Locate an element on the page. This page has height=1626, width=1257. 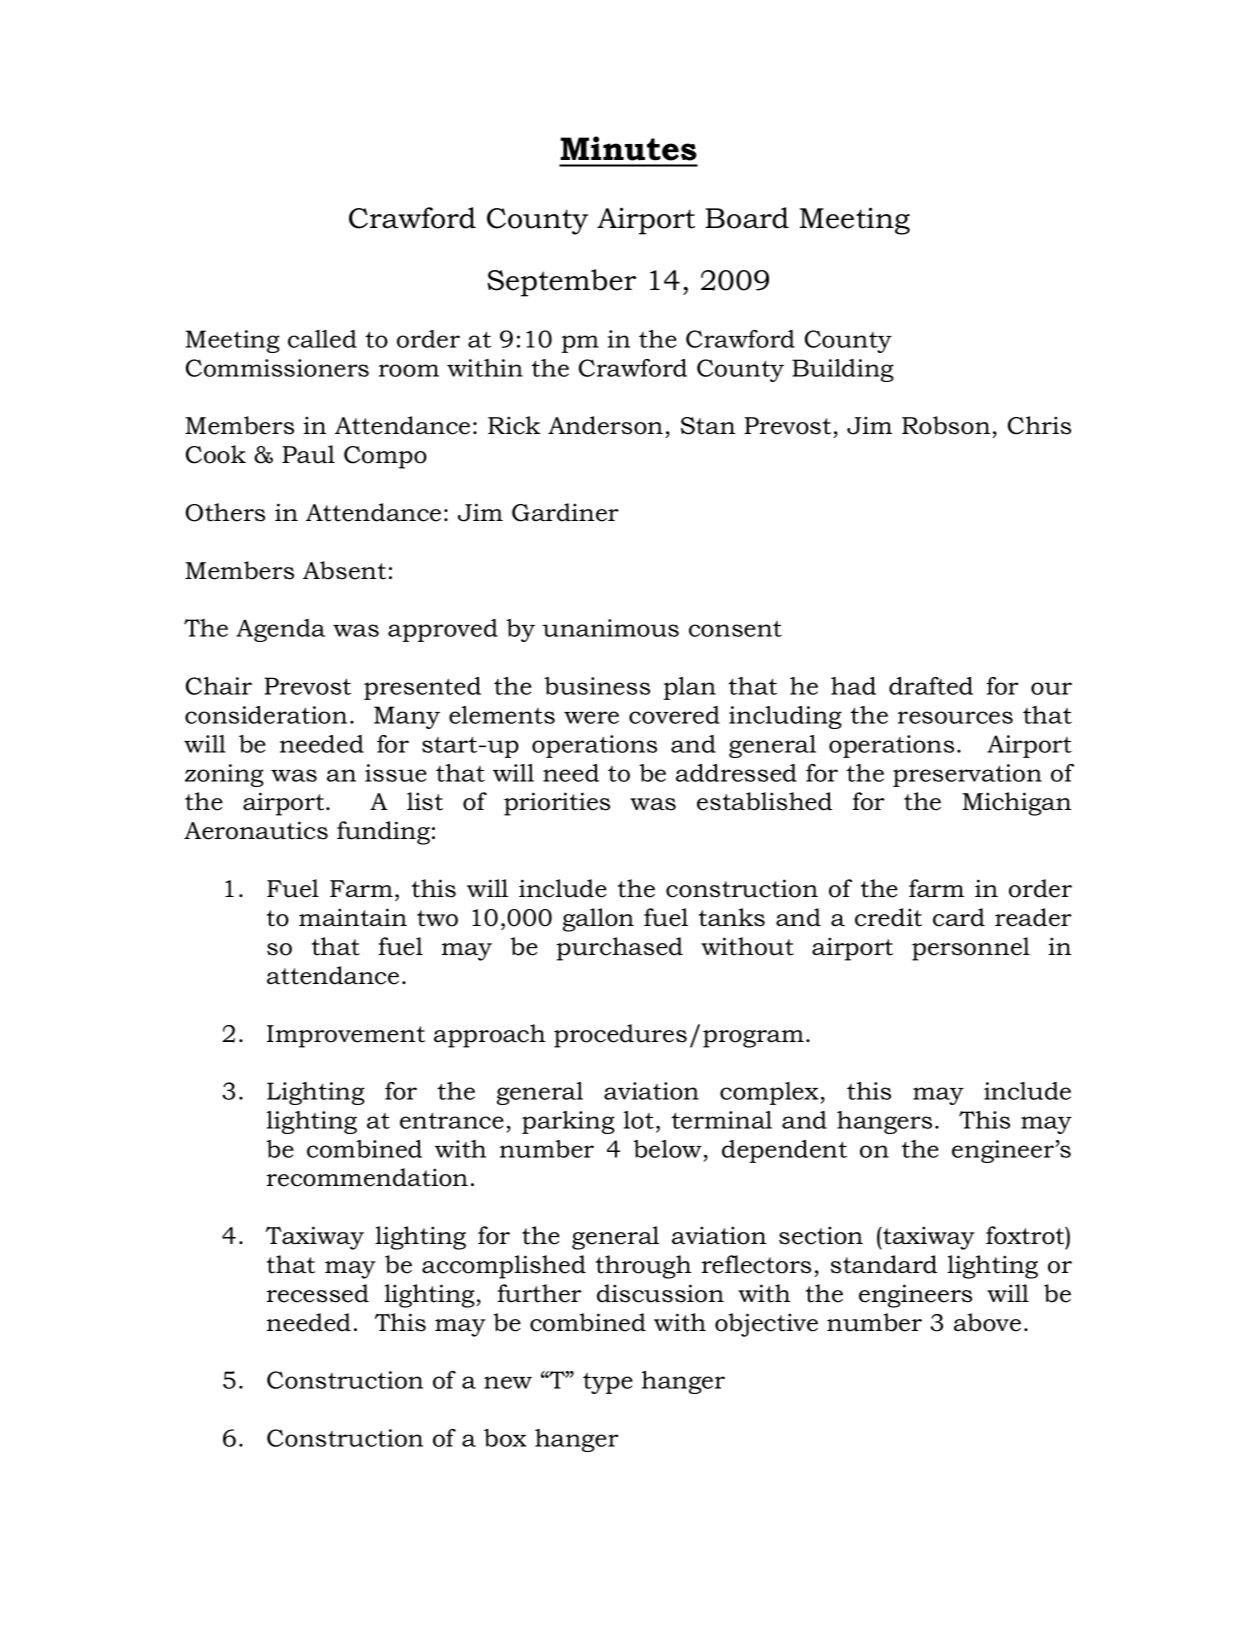
type is located at coordinates (608, 1383).
